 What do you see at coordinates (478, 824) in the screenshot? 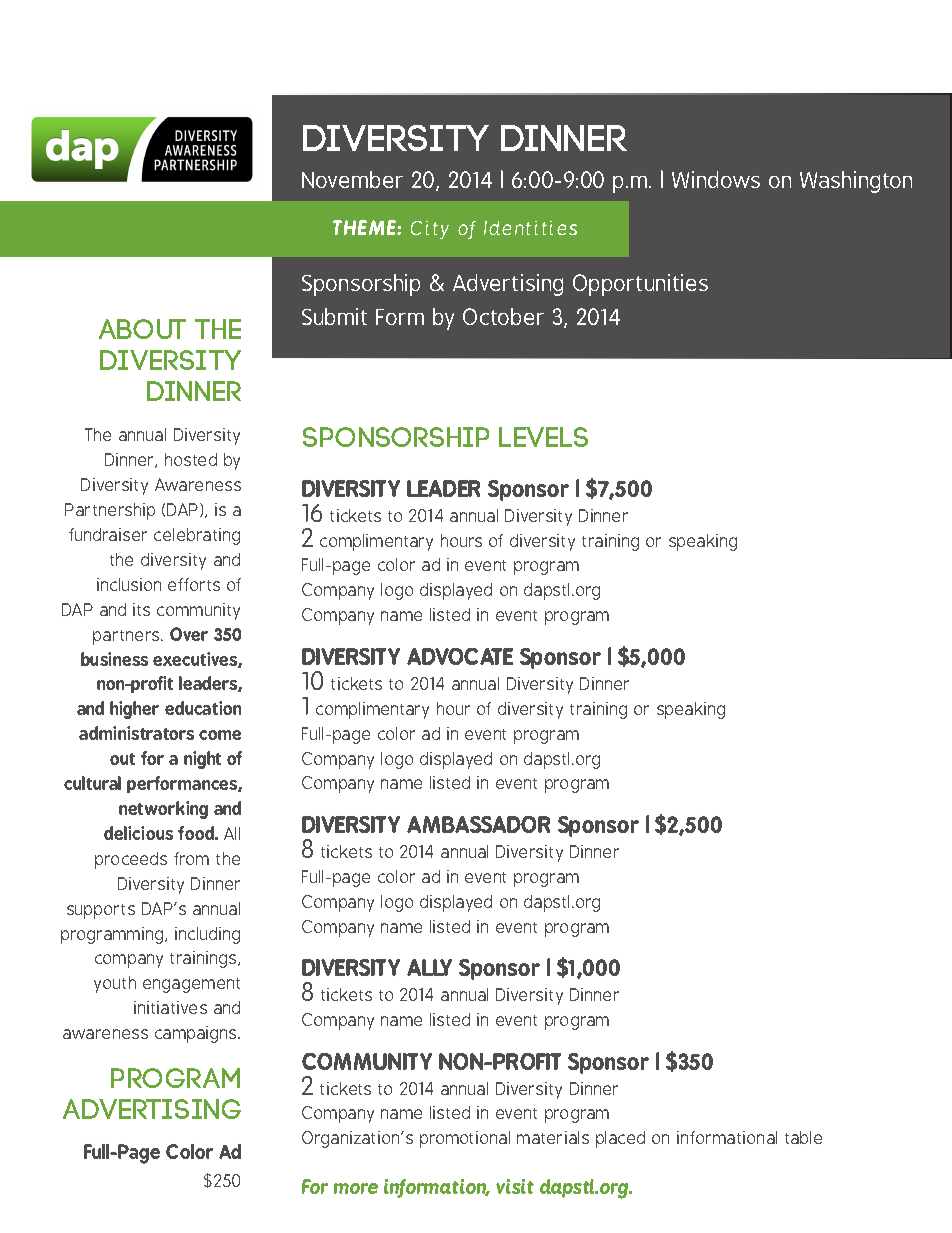
I see `AMBASSADOR` at bounding box center [478, 824].
